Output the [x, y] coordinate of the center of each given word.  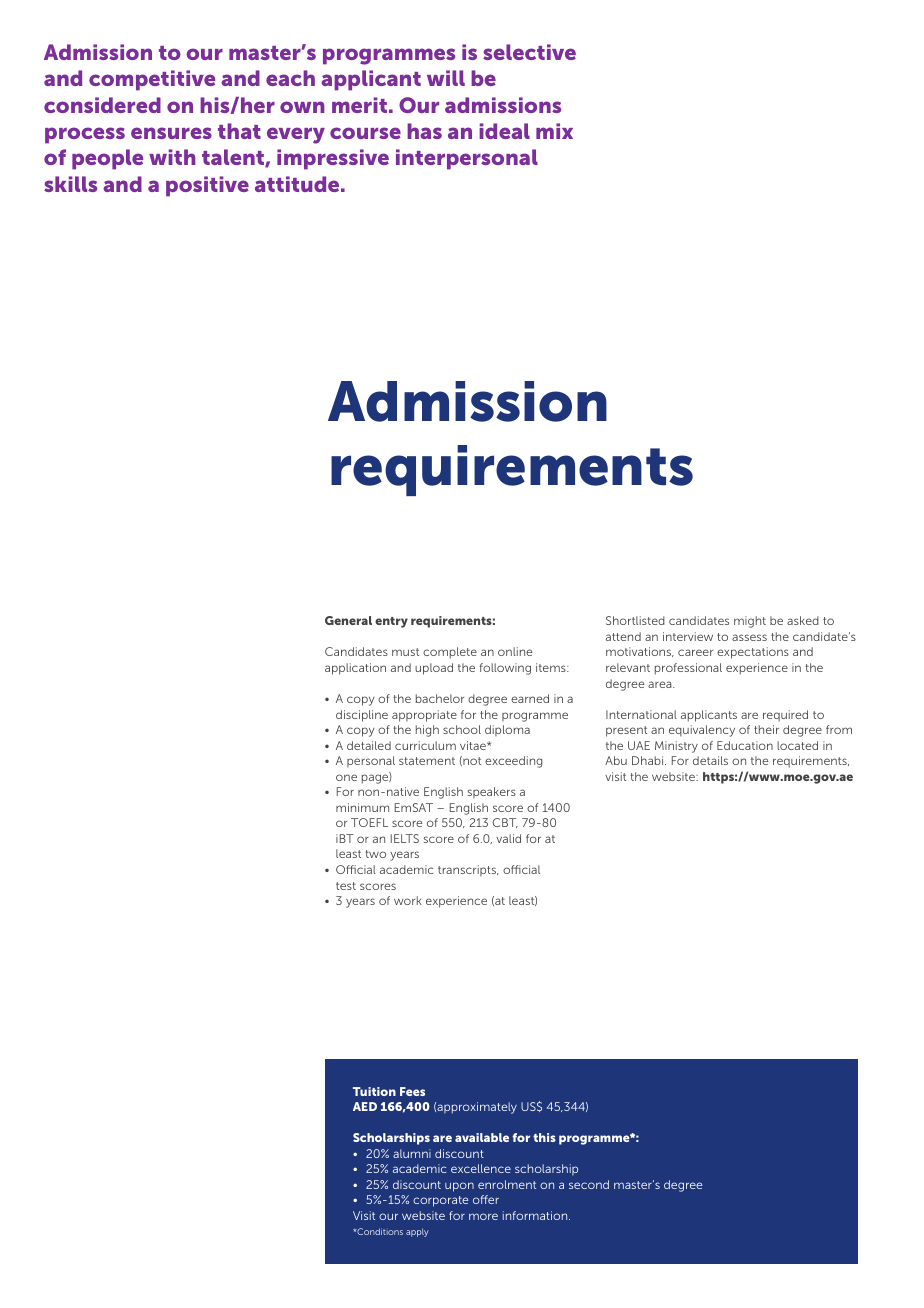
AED [365, 1106]
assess [749, 637]
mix [554, 131]
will [446, 78]
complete [450, 653]
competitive [152, 80]
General [348, 620]
